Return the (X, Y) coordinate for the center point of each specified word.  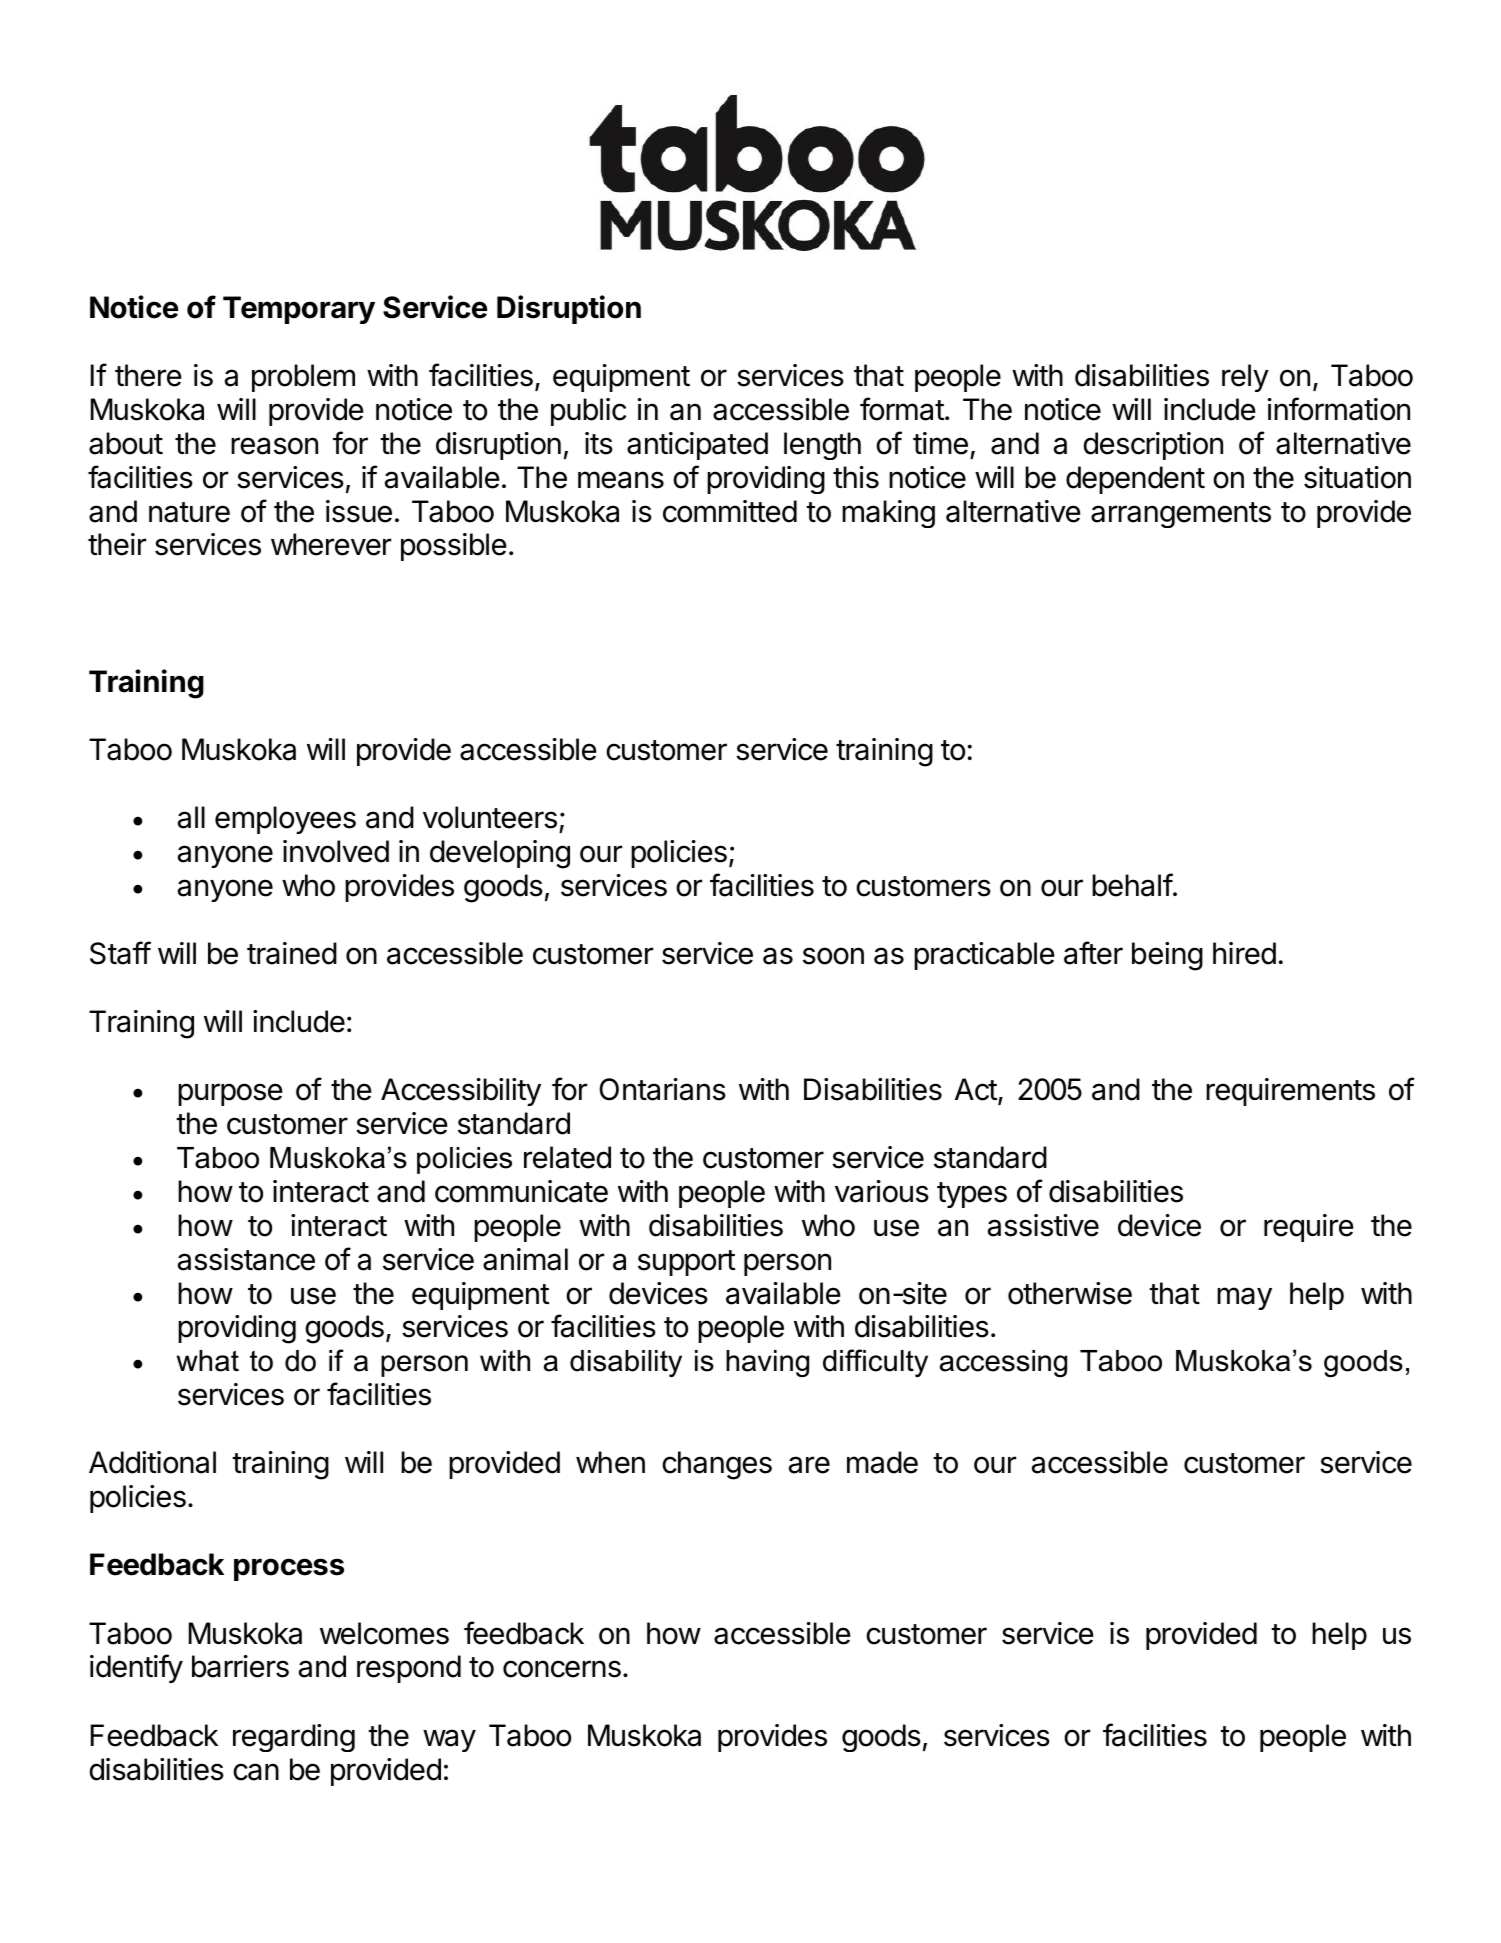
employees (285, 820)
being (1167, 956)
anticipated (697, 446)
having (767, 1363)
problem (303, 378)
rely (1245, 378)
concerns (562, 1669)
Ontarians (662, 1089)
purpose (230, 1094)
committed (730, 511)
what (208, 1361)
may (1244, 1298)
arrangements (1181, 515)
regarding (294, 1738)
